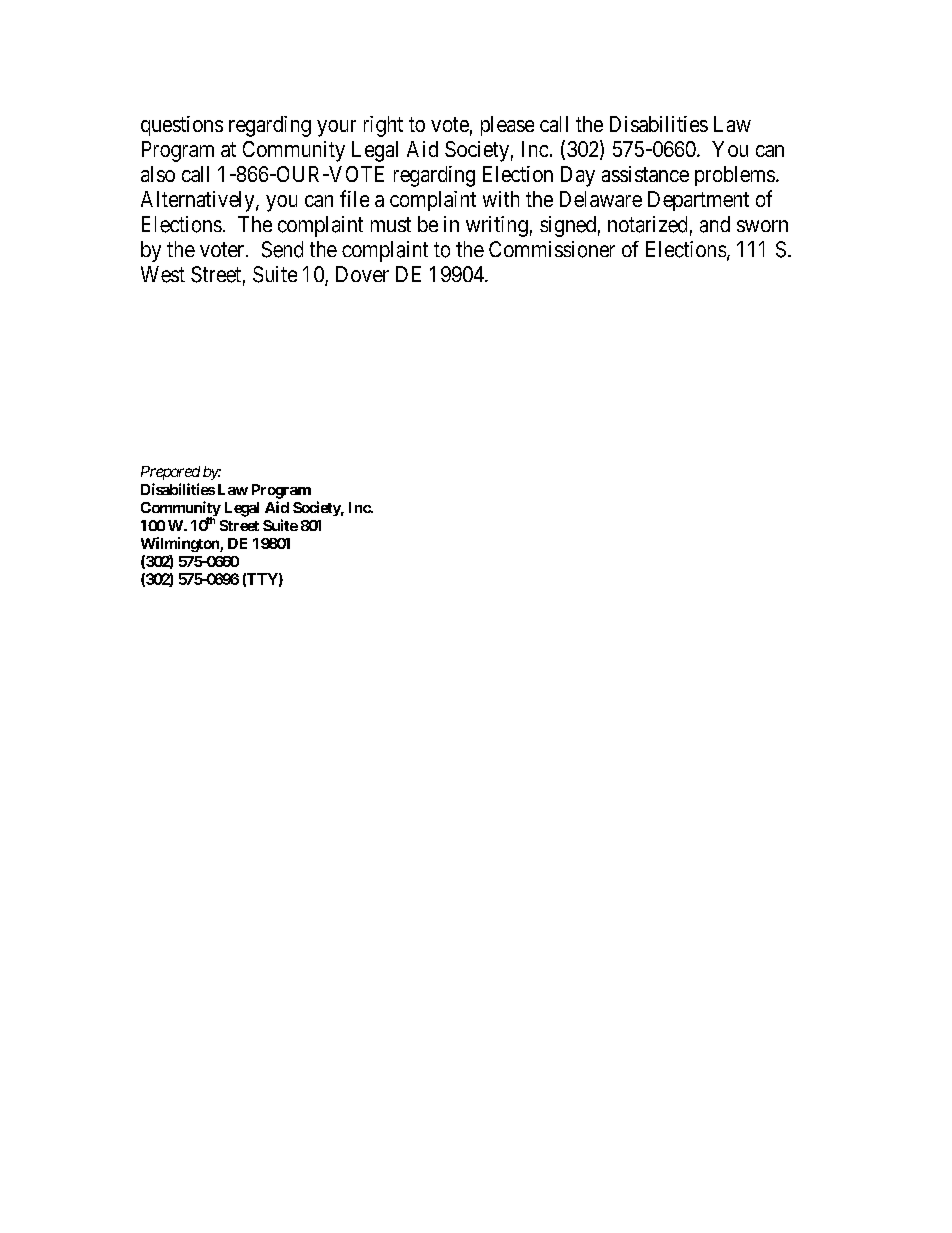 This screenshot has width=952, height=1233. What do you see at coordinates (715, 224) in the screenshot?
I see `and` at bounding box center [715, 224].
